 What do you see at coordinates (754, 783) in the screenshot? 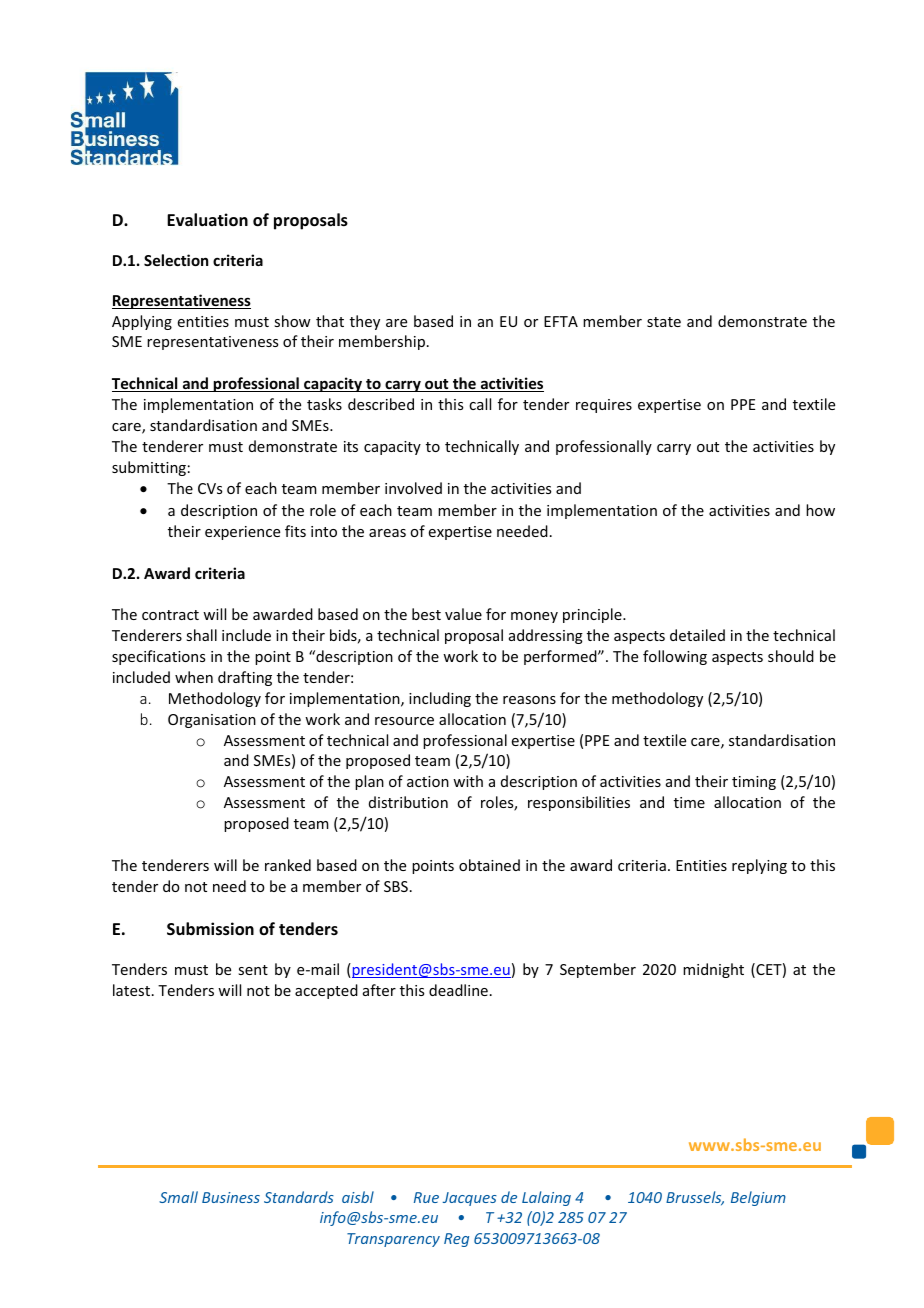
I see `timing` at bounding box center [754, 783].
